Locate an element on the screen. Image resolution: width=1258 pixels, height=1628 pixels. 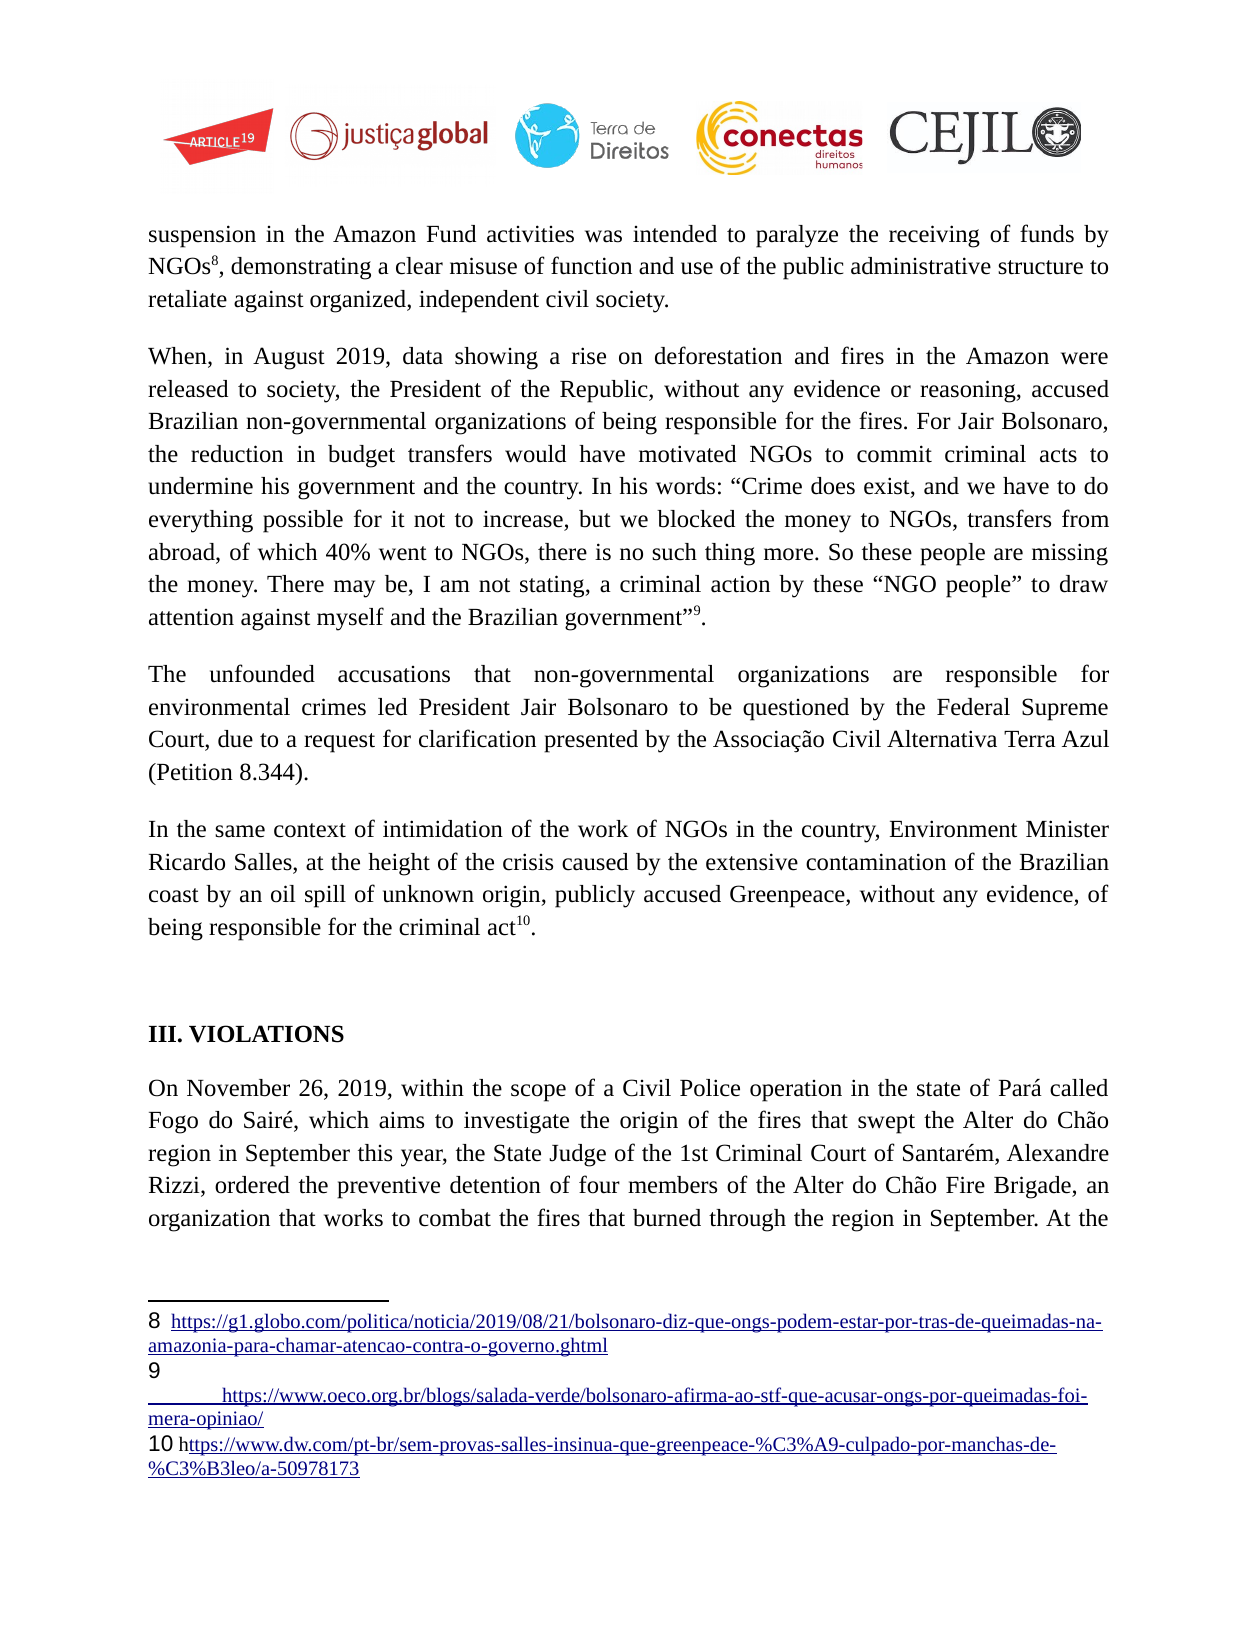
administrative is located at coordinates (921, 266).
